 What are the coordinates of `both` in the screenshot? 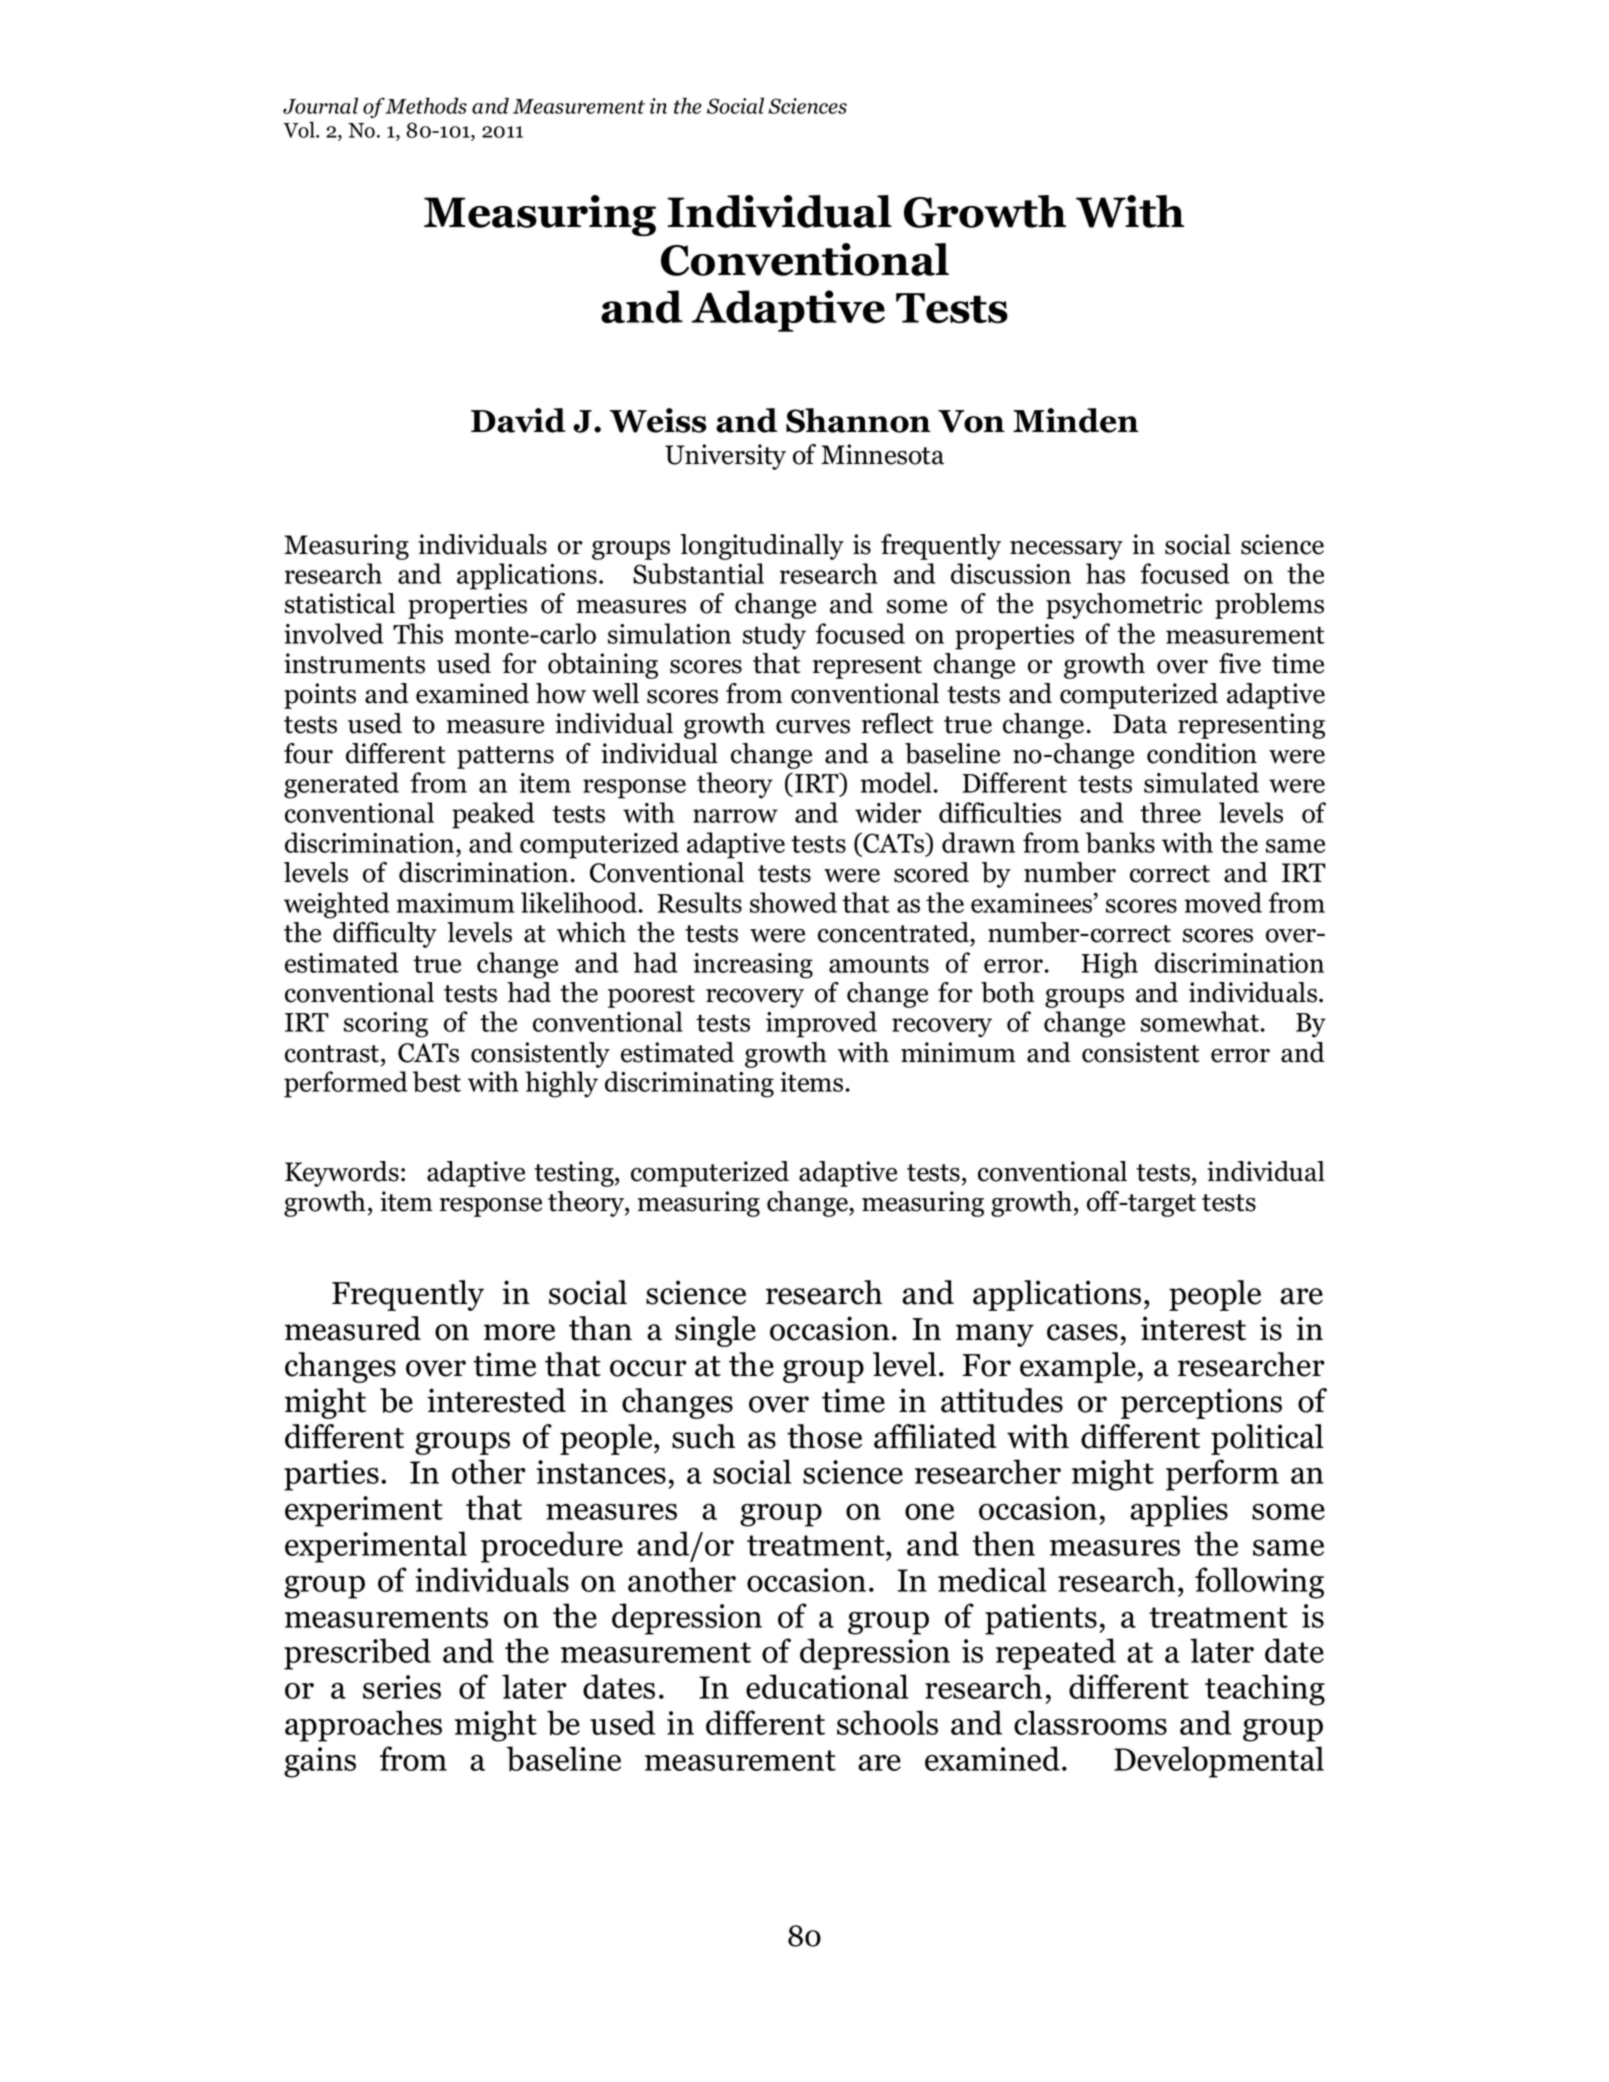 It's located at (1008, 992).
